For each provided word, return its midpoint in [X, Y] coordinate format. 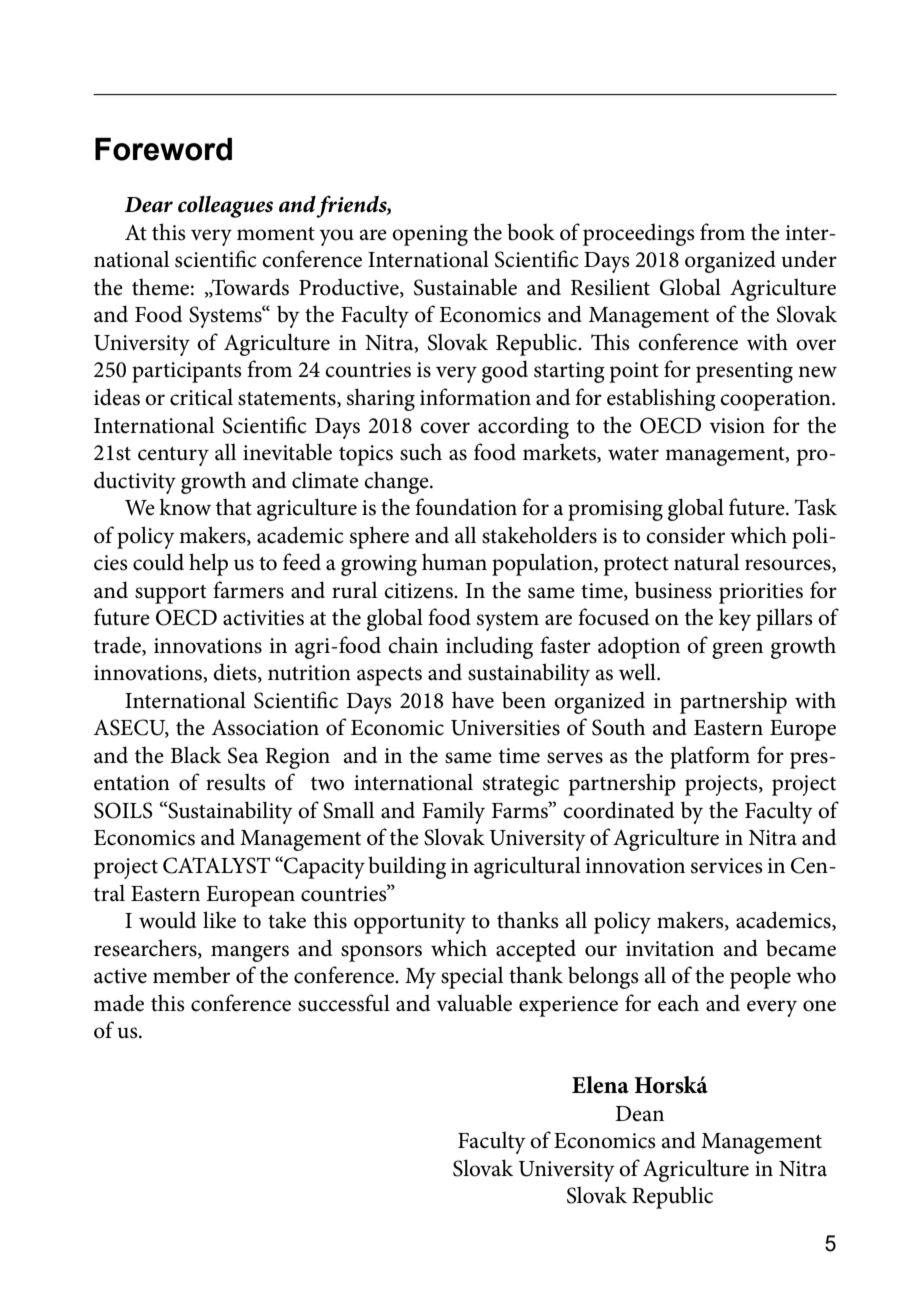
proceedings [639, 234]
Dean [639, 1114]
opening [430, 235]
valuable [474, 1003]
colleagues [225, 207]
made [119, 1003]
